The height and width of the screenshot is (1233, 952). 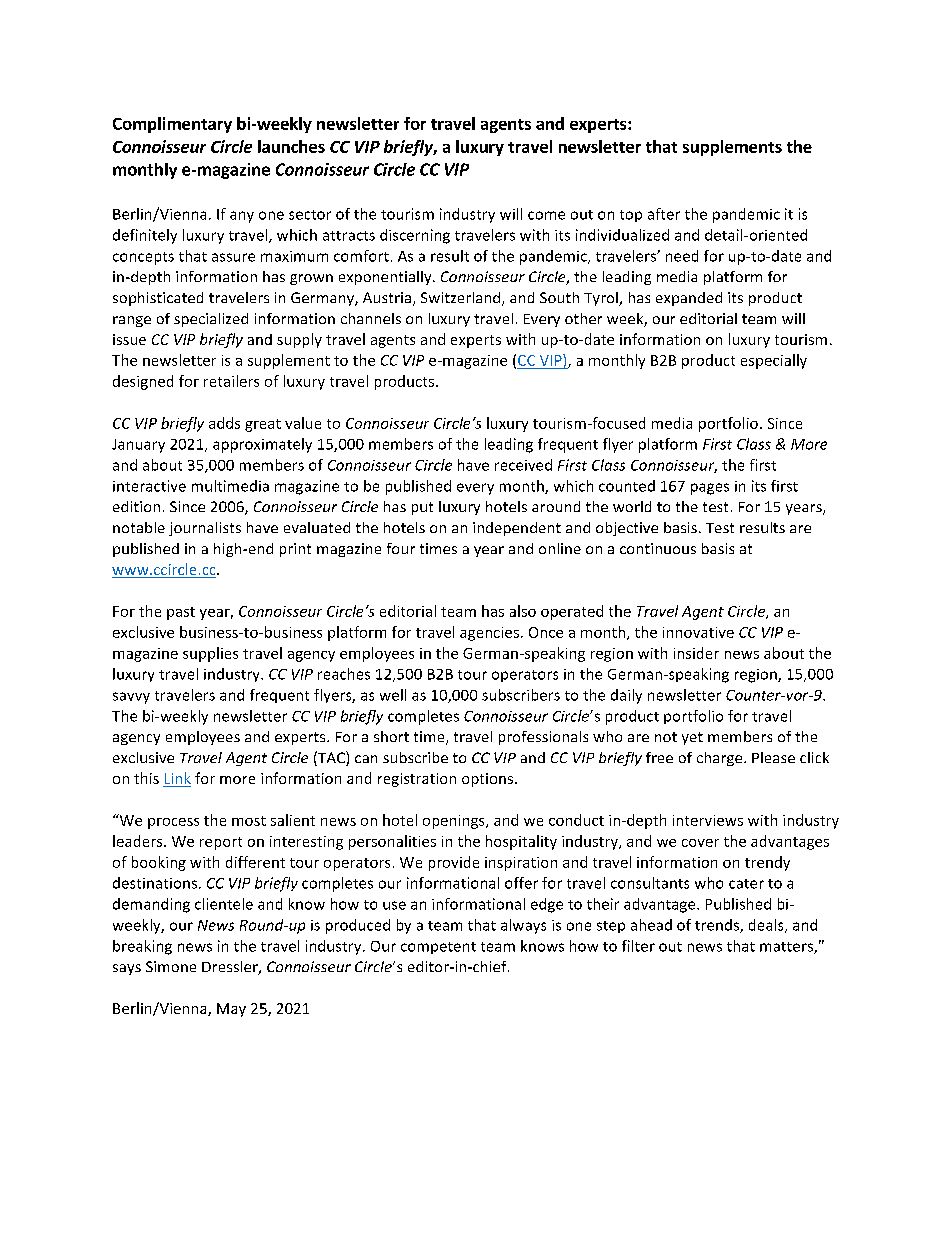 I want to click on adds, so click(x=224, y=423).
